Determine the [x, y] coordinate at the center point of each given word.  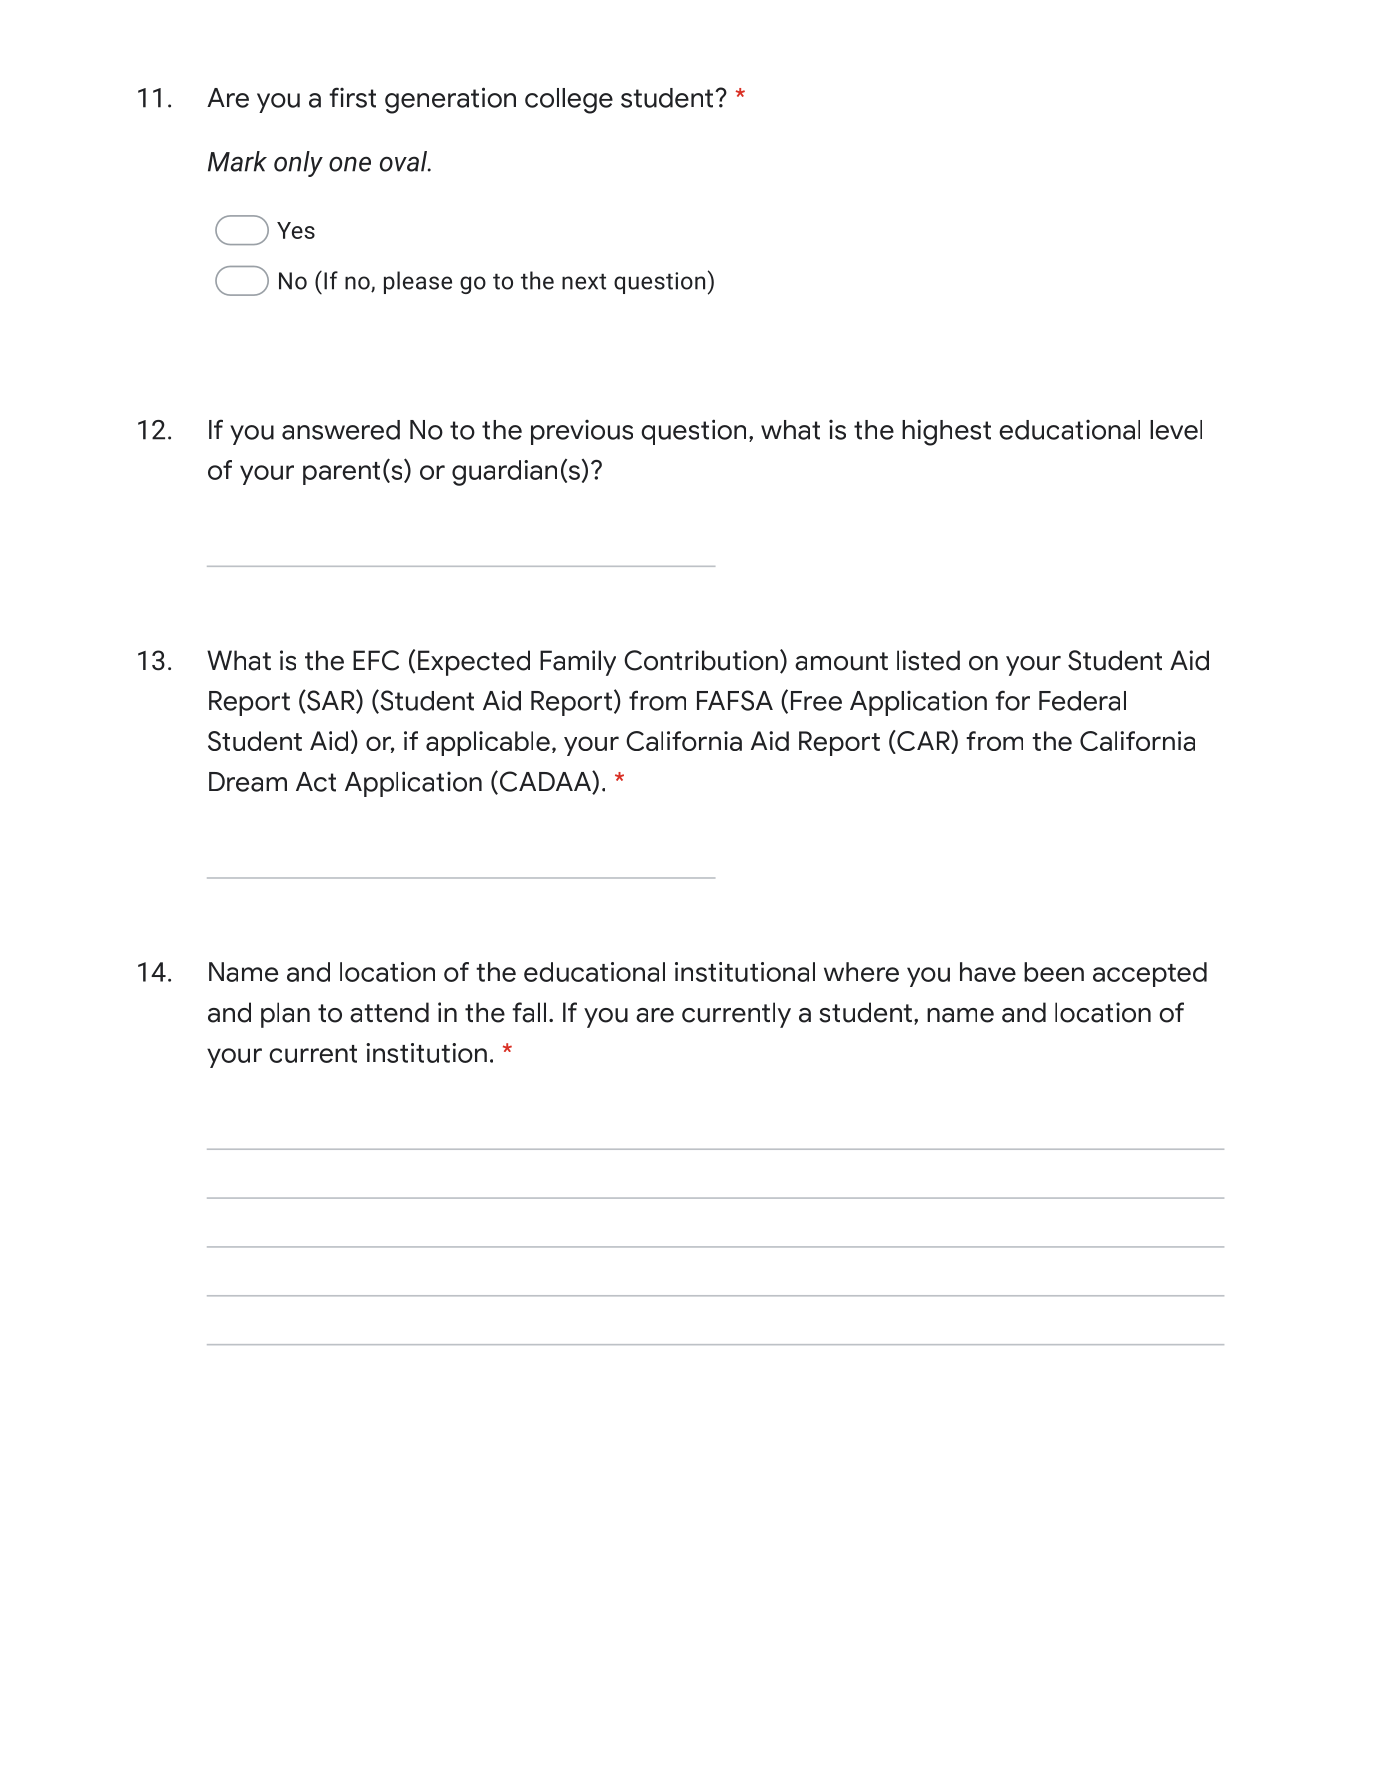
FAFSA [735, 700]
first [352, 97]
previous [582, 432]
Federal [1082, 701]
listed [928, 660]
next [584, 281]
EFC [376, 660]
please [418, 282]
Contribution [701, 660]
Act [316, 782]
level [1176, 430]
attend [389, 1012]
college [569, 101]
